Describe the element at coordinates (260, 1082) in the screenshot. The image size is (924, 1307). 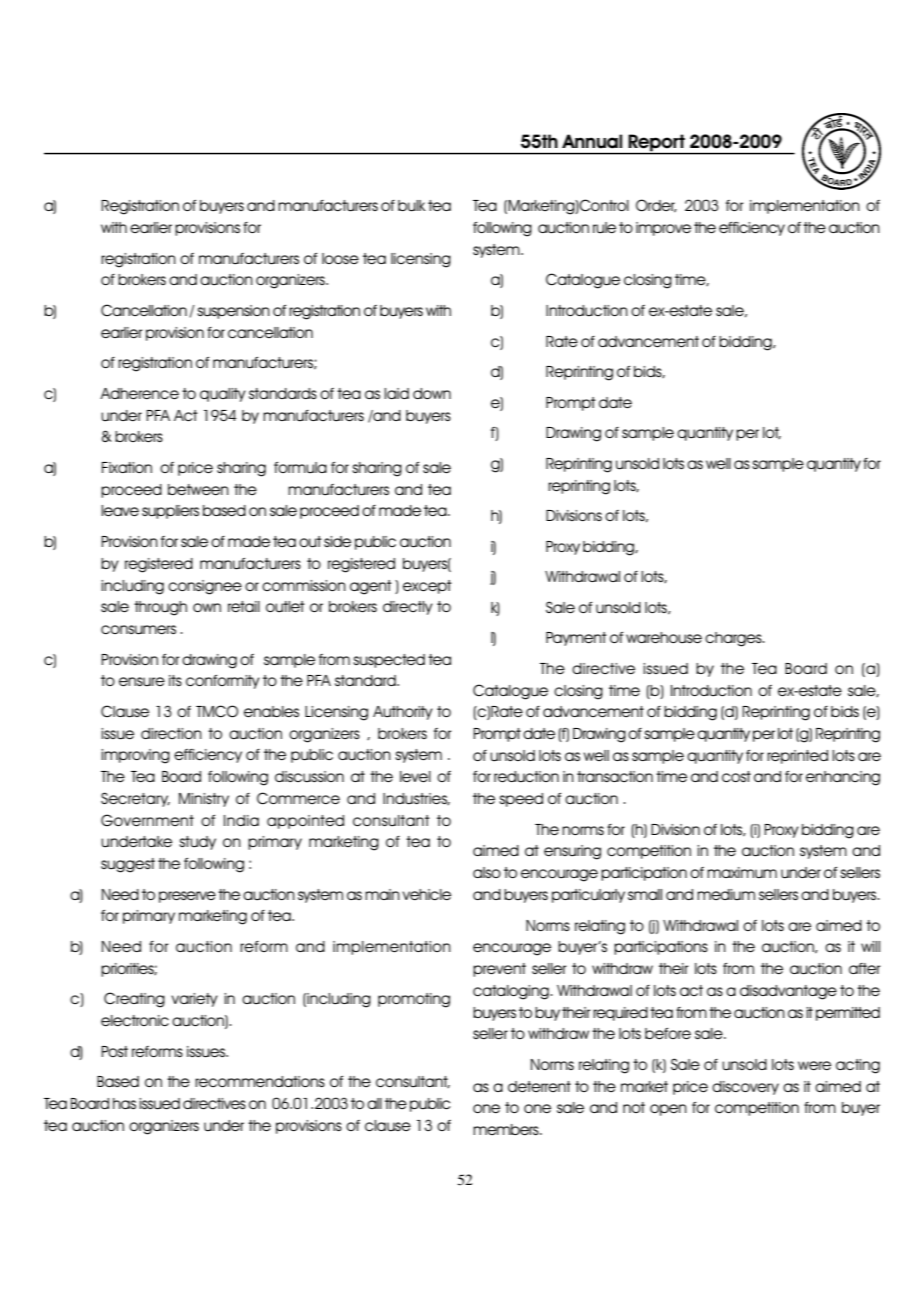
I see `recommendations` at that location.
